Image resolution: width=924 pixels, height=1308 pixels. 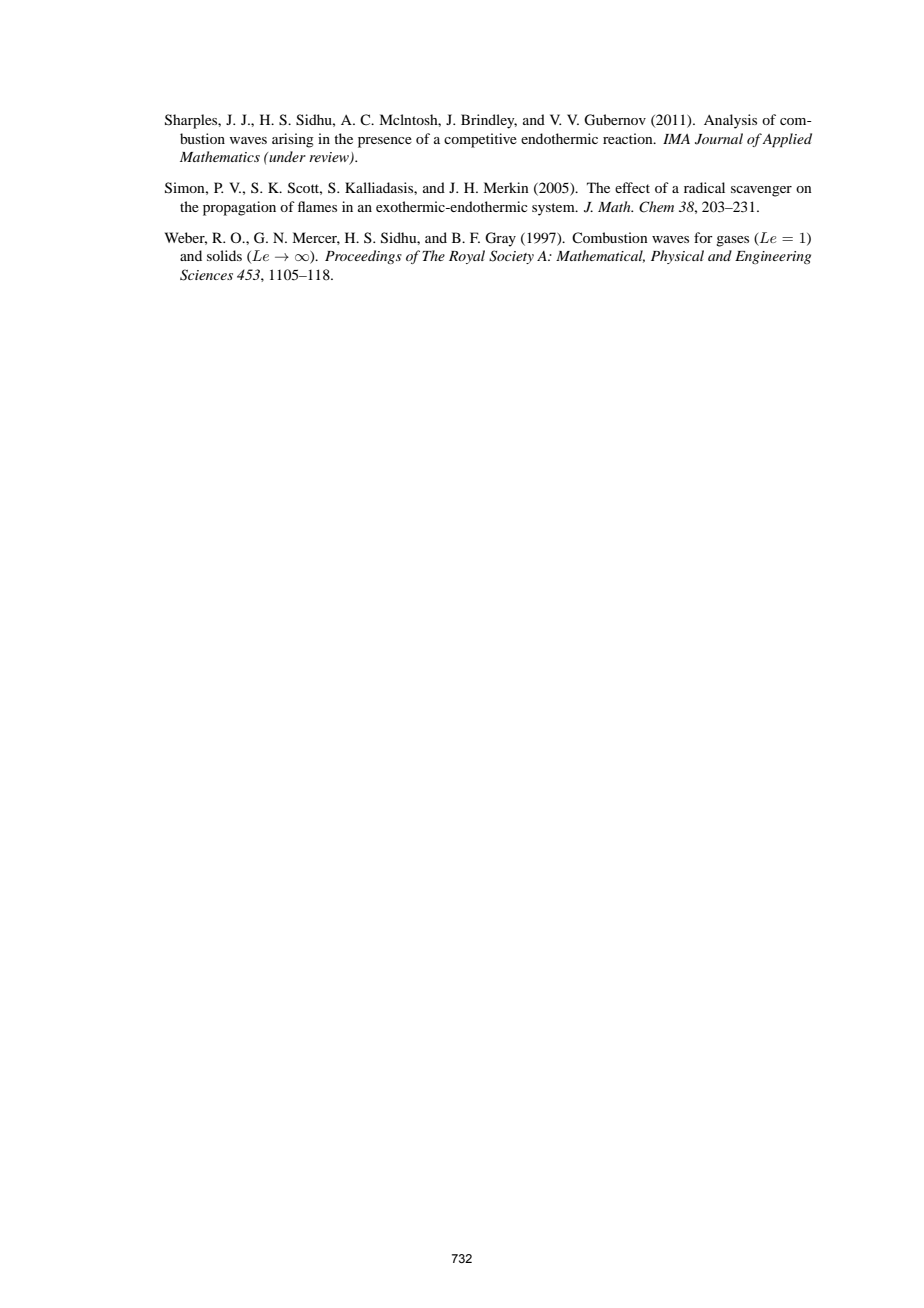 What do you see at coordinates (239, 208) in the image?
I see `propagation` at bounding box center [239, 208].
